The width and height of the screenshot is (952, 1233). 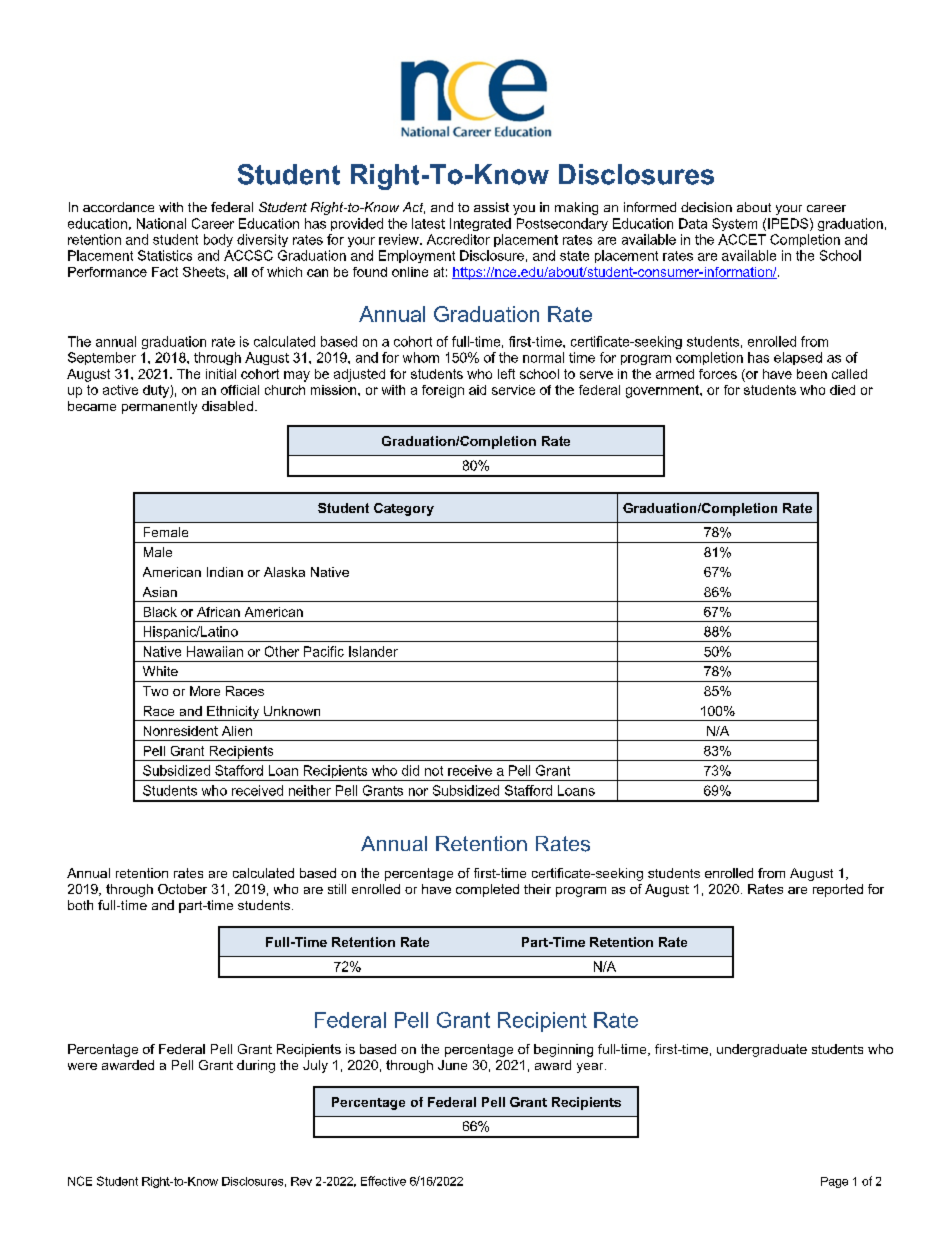 What do you see at coordinates (834, 1182) in the screenshot?
I see `Page` at bounding box center [834, 1182].
